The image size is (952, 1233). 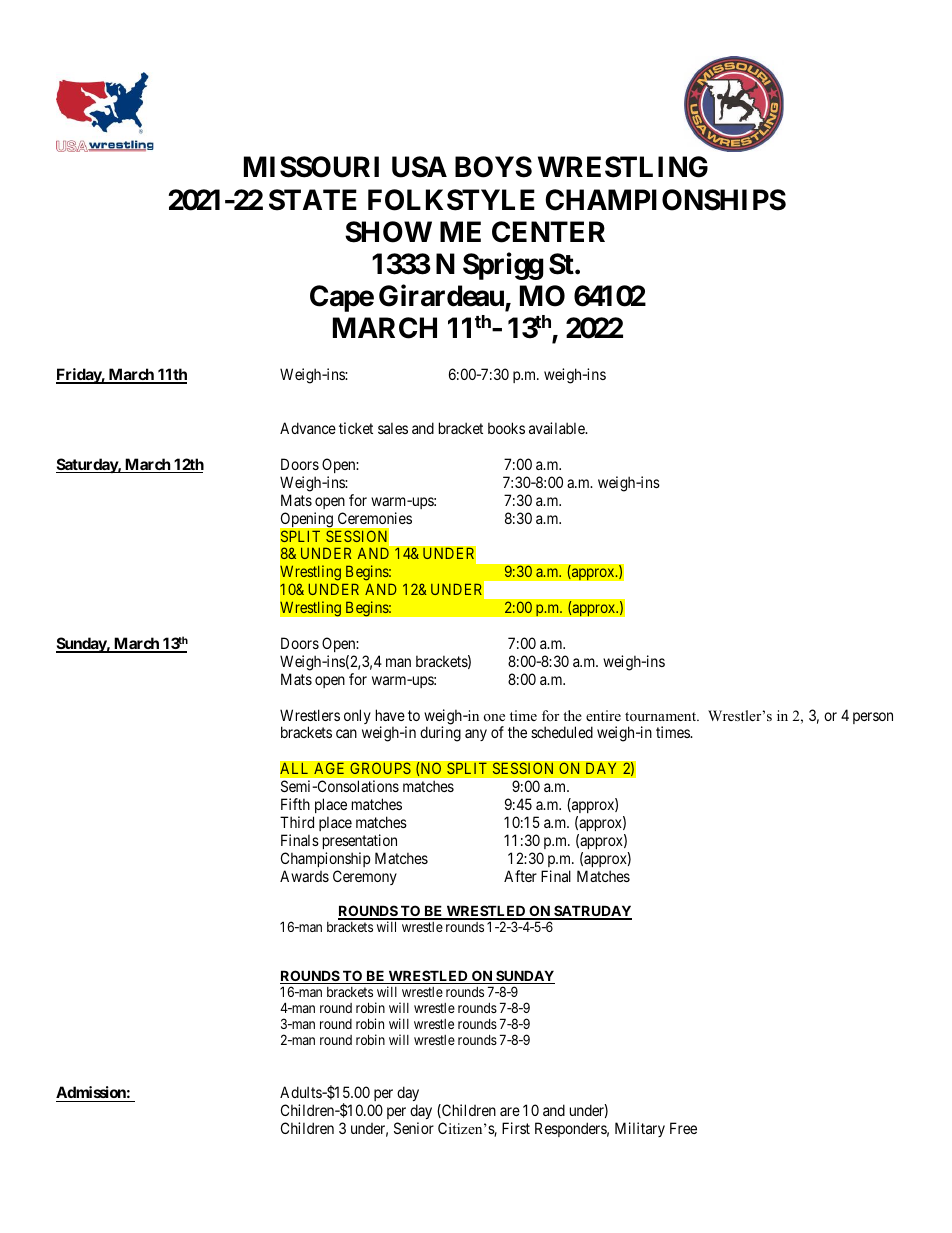 What do you see at coordinates (548, 232) in the screenshot?
I see `CENTER` at bounding box center [548, 232].
